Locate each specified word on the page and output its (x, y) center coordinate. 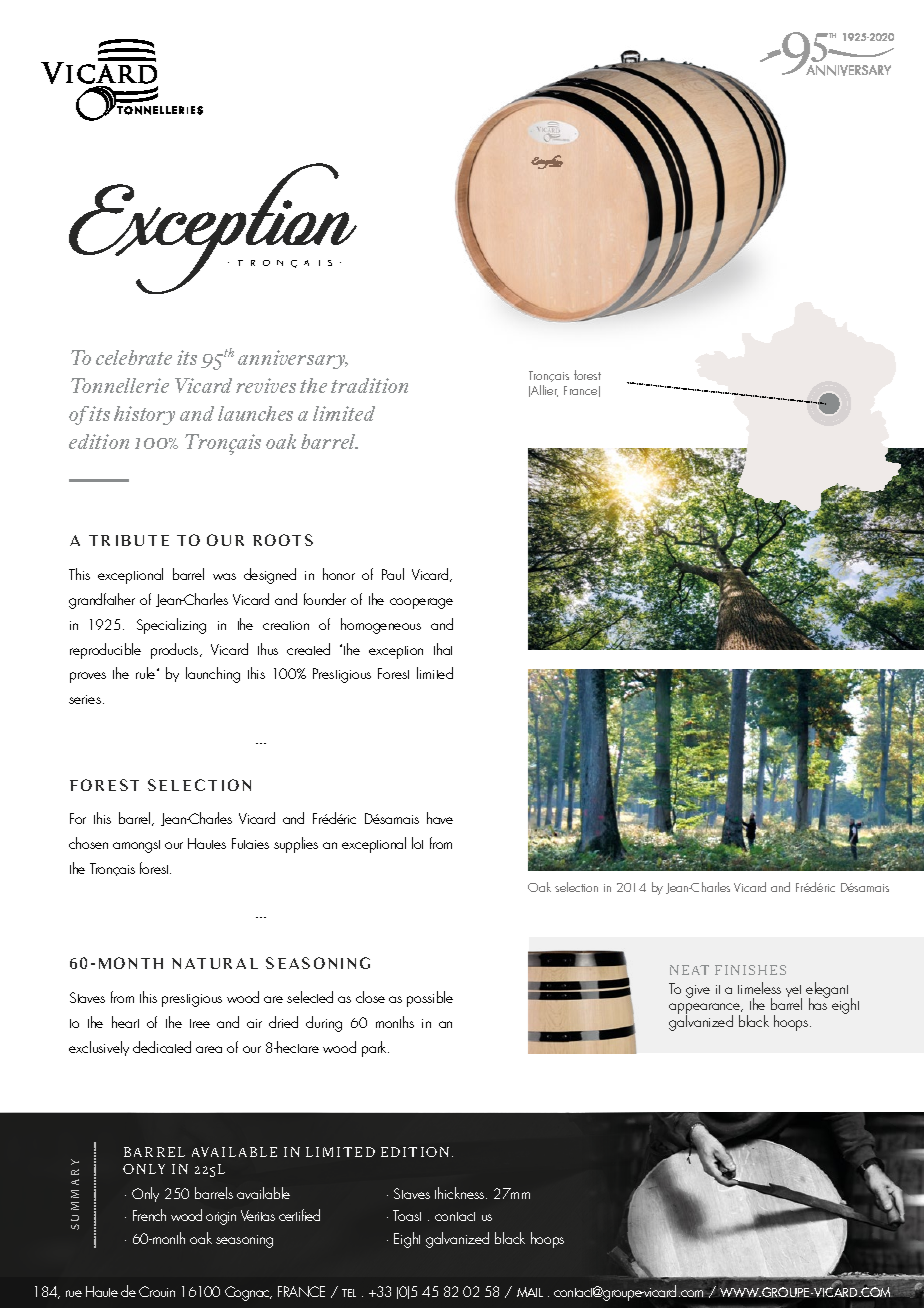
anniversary (293, 359)
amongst (136, 846)
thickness (461, 1193)
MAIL (530, 1292)
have (440, 818)
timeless (759, 988)
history (144, 415)
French (149, 1215)
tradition (369, 385)
